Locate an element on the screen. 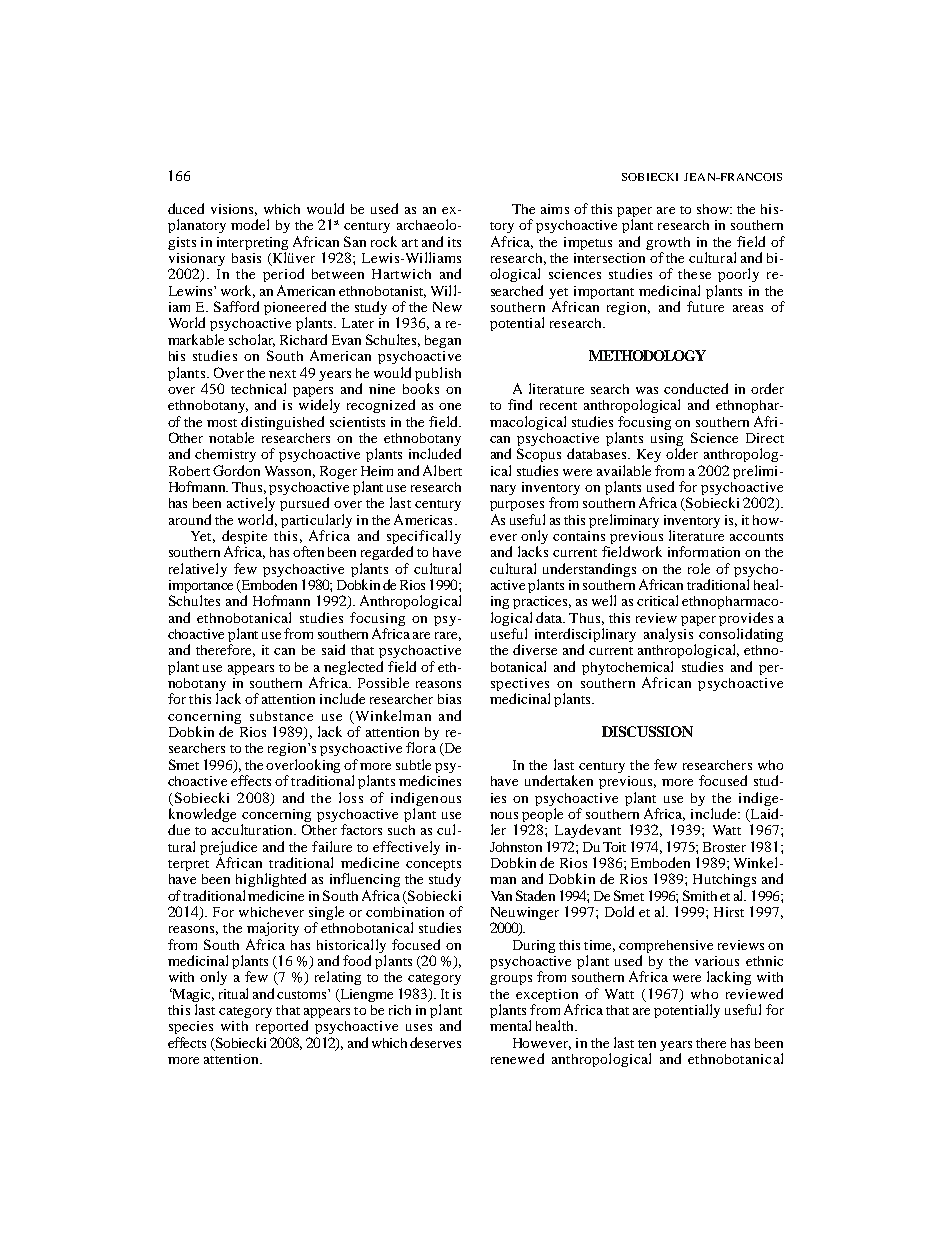 This screenshot has height=1233, width=952. analysis is located at coordinates (668, 635).
